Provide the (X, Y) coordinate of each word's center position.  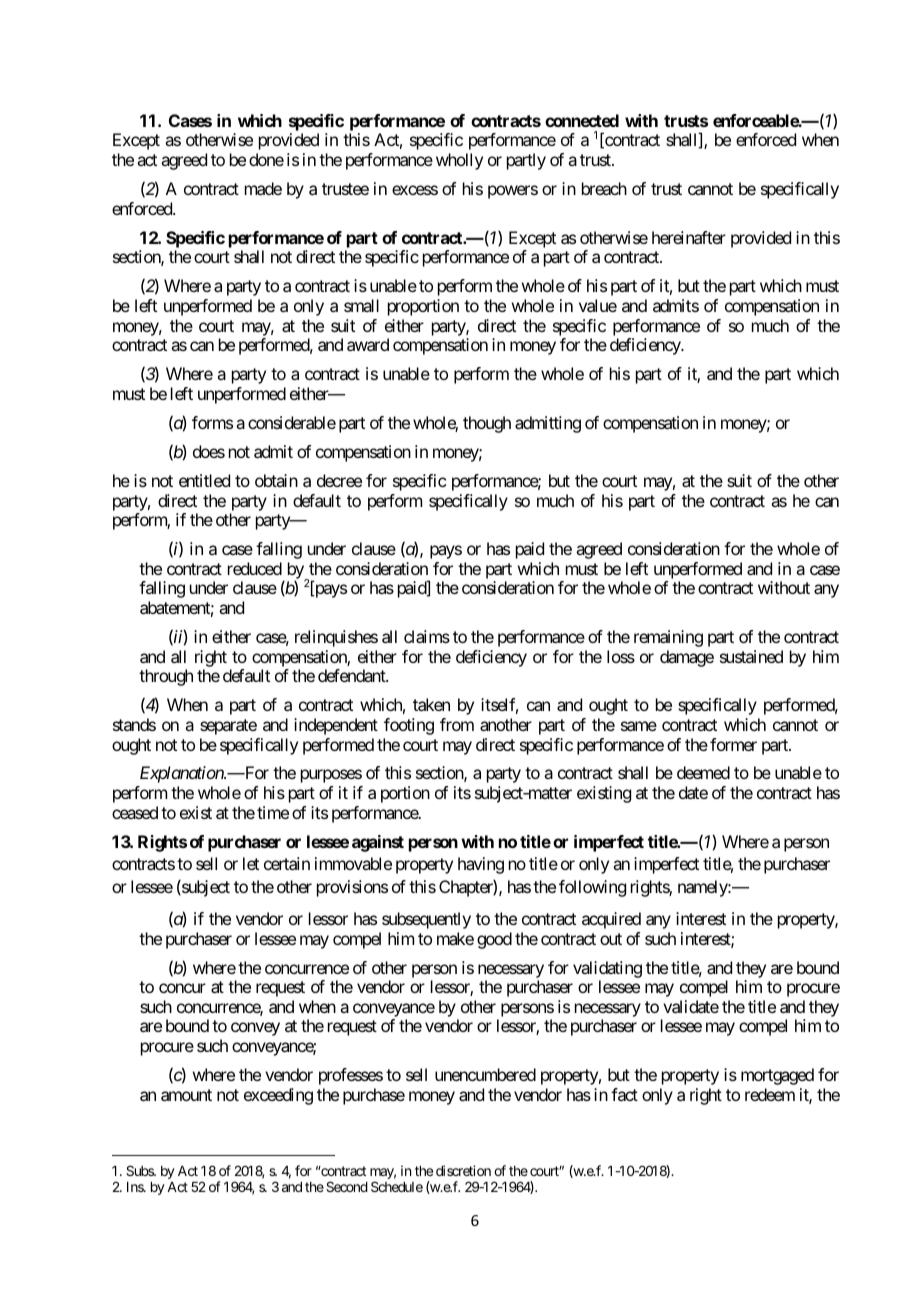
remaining (668, 638)
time (273, 812)
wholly (459, 161)
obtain (276, 480)
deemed (703, 772)
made (263, 188)
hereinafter (689, 237)
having (481, 865)
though (487, 424)
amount (186, 1095)
